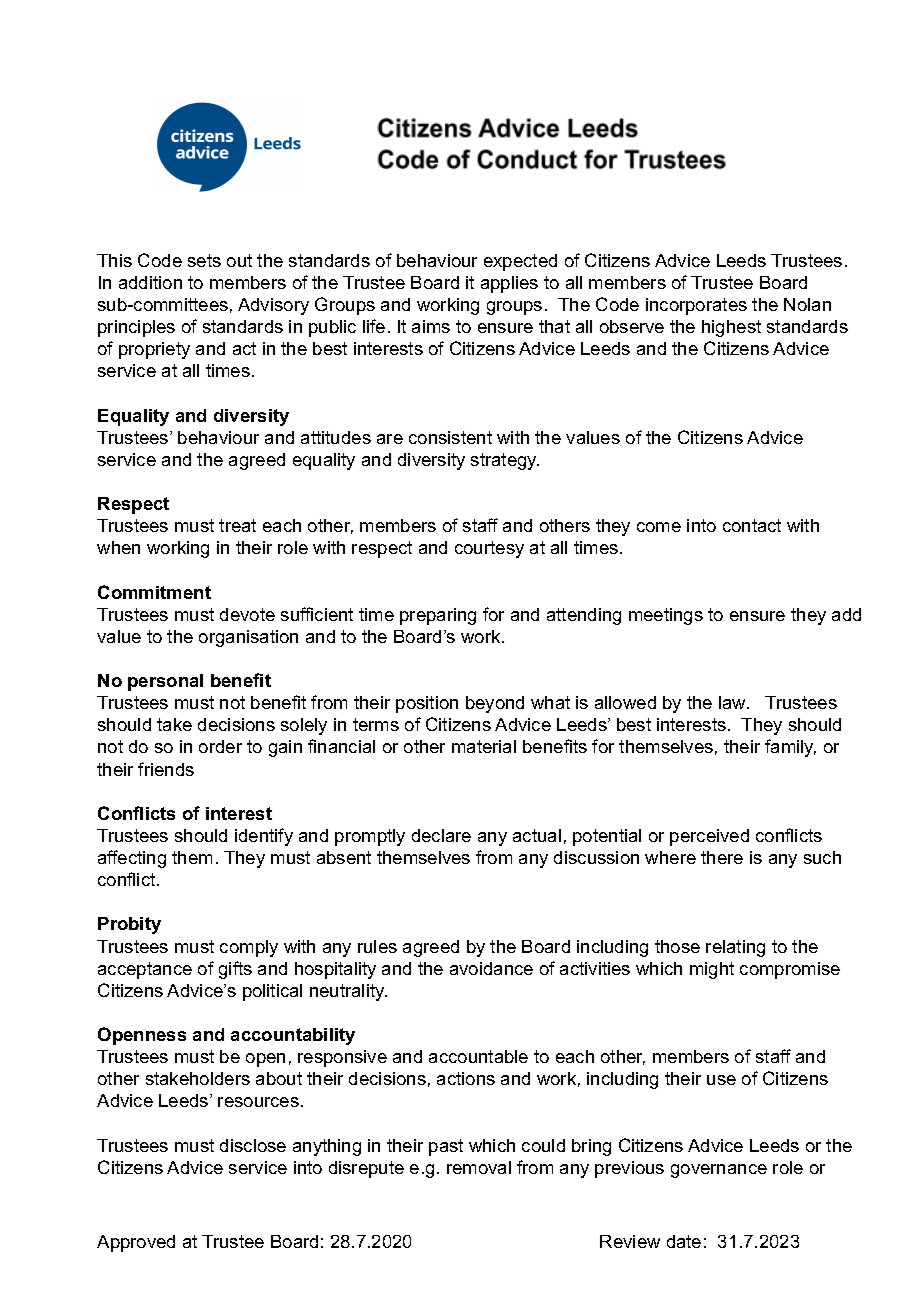 The width and height of the screenshot is (924, 1307). What do you see at coordinates (220, 746) in the screenshot?
I see `order` at bounding box center [220, 746].
